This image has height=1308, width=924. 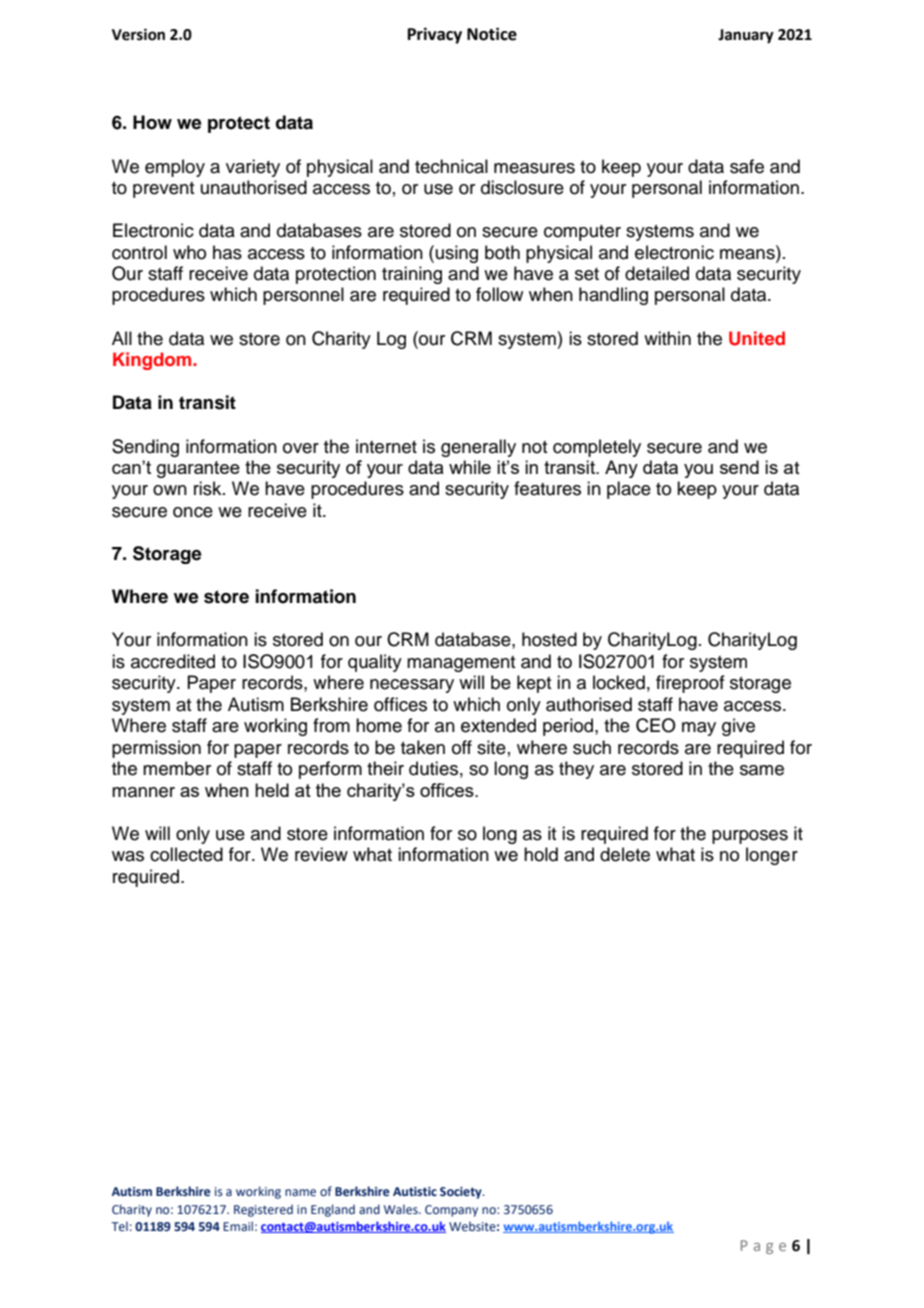 What do you see at coordinates (263, 1210) in the image?
I see `Registered` at bounding box center [263, 1210].
